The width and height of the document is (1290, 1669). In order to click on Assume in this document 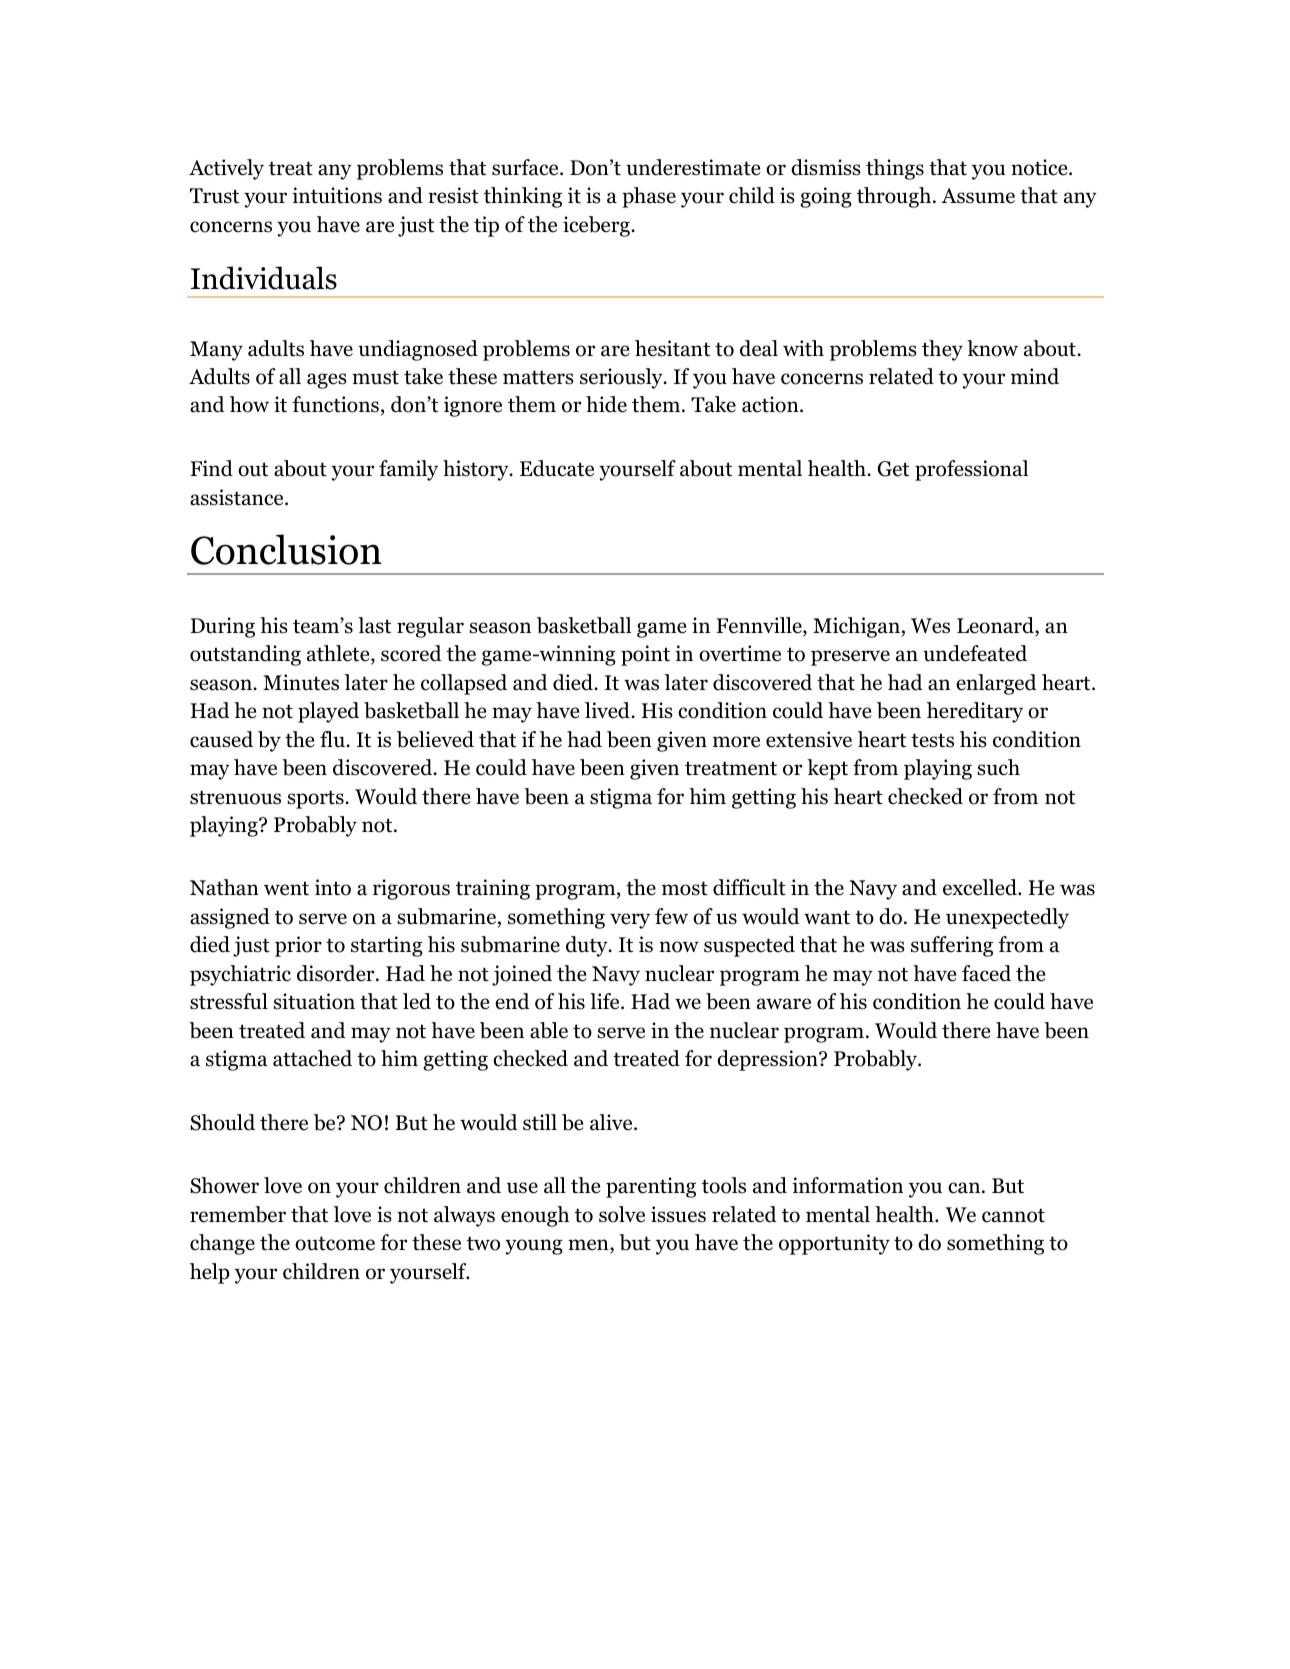, I will do `click(978, 196)`.
